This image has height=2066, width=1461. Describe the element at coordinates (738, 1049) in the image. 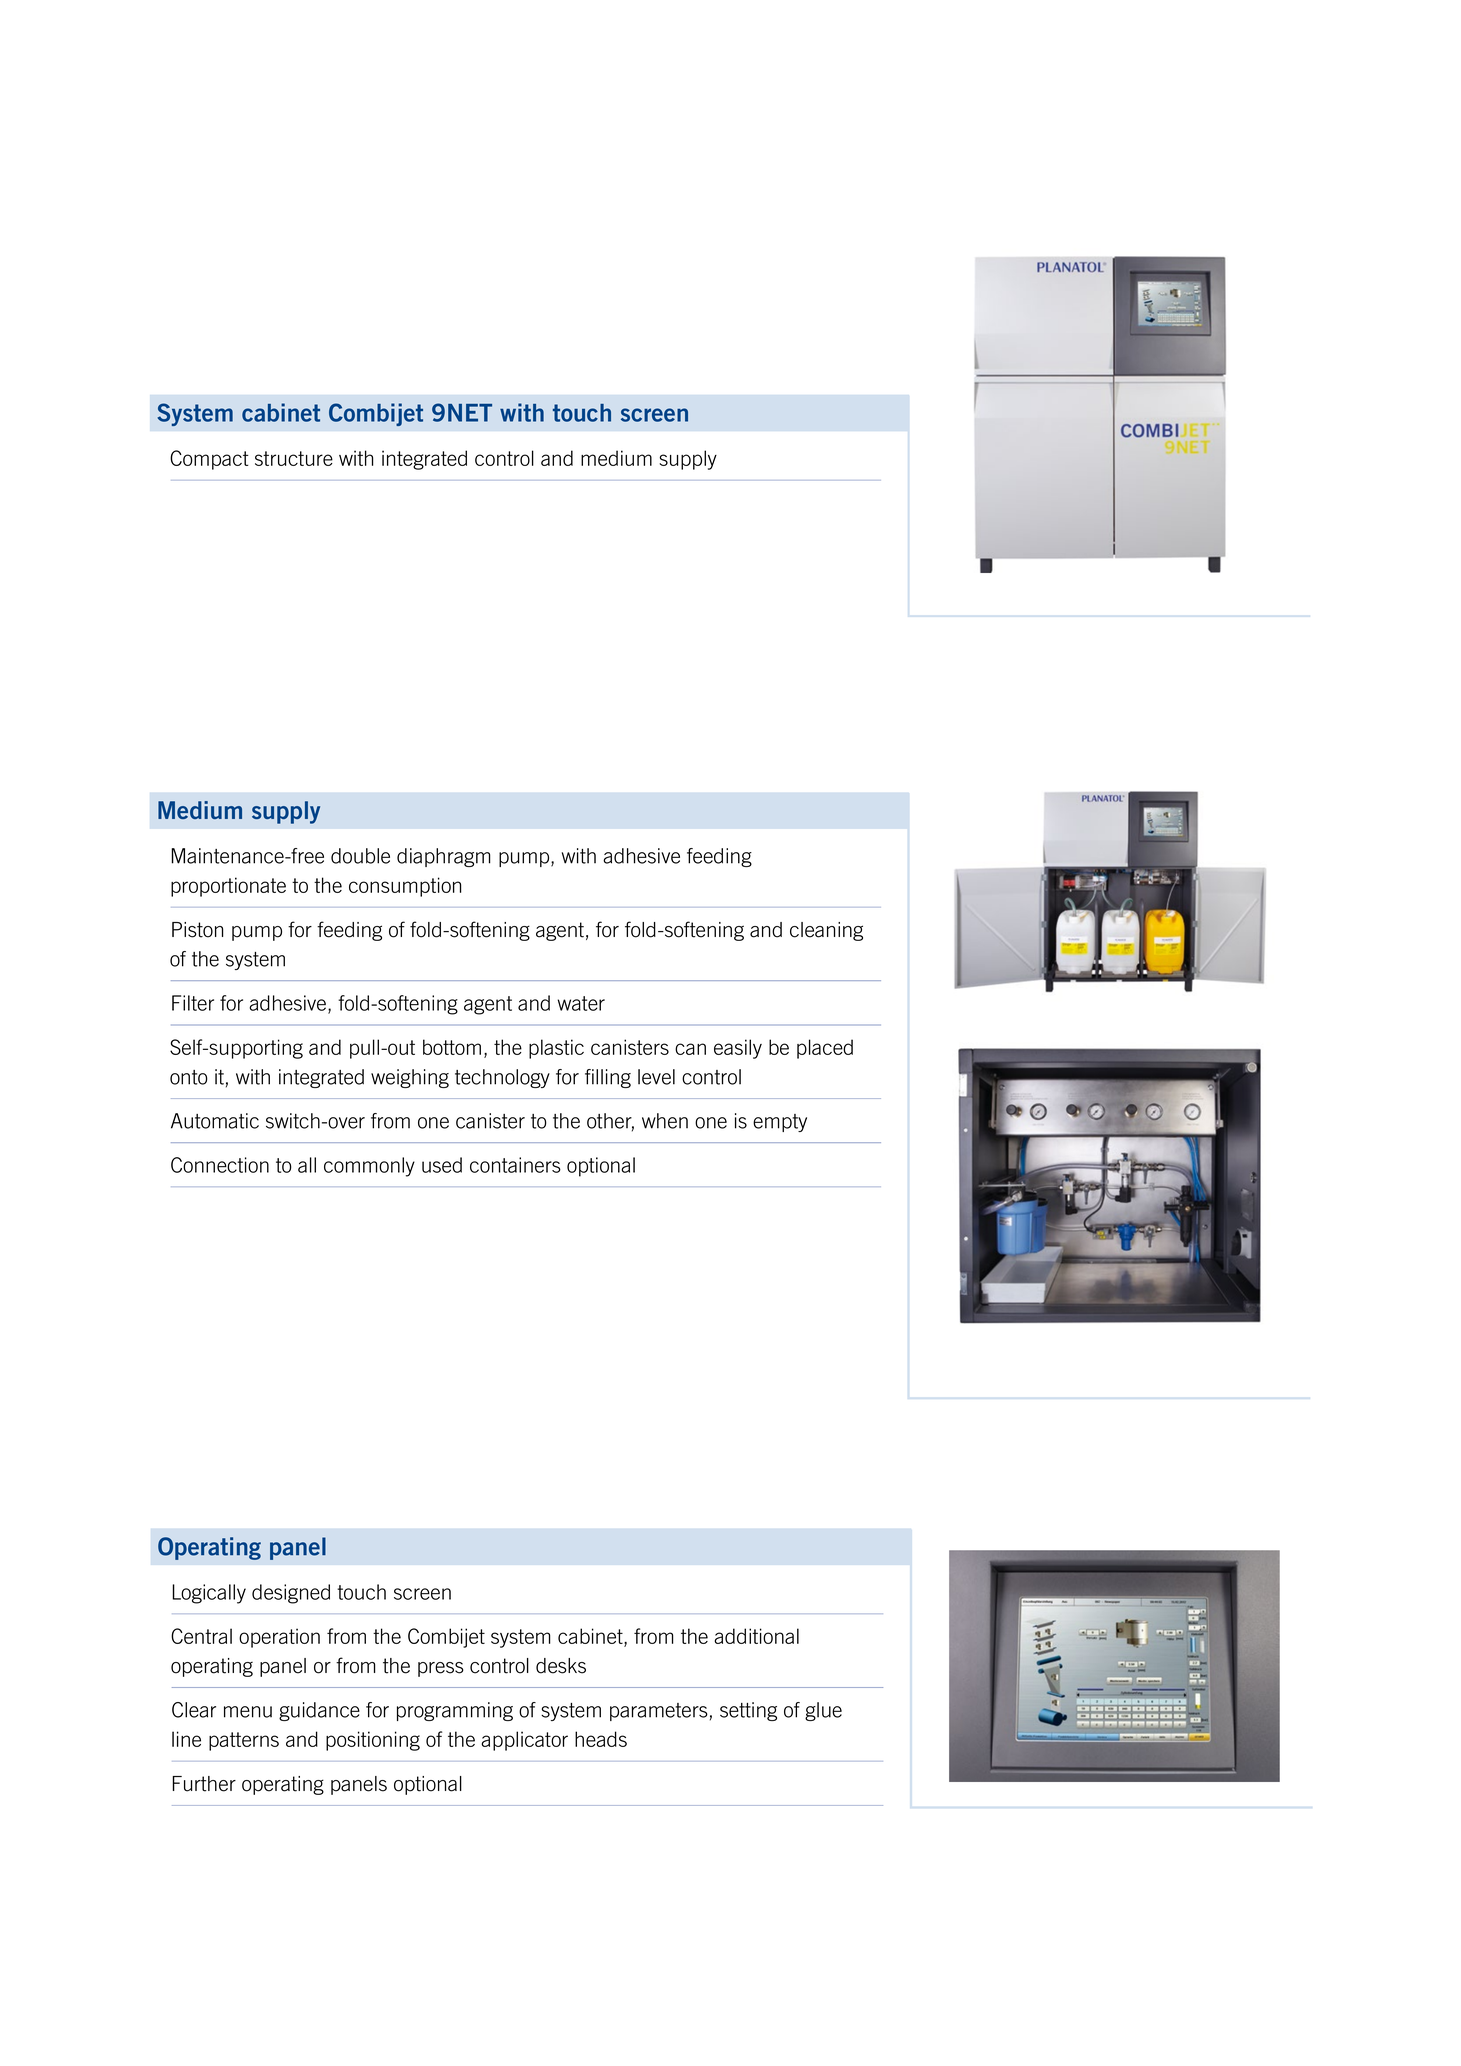

I see `easily` at that location.
